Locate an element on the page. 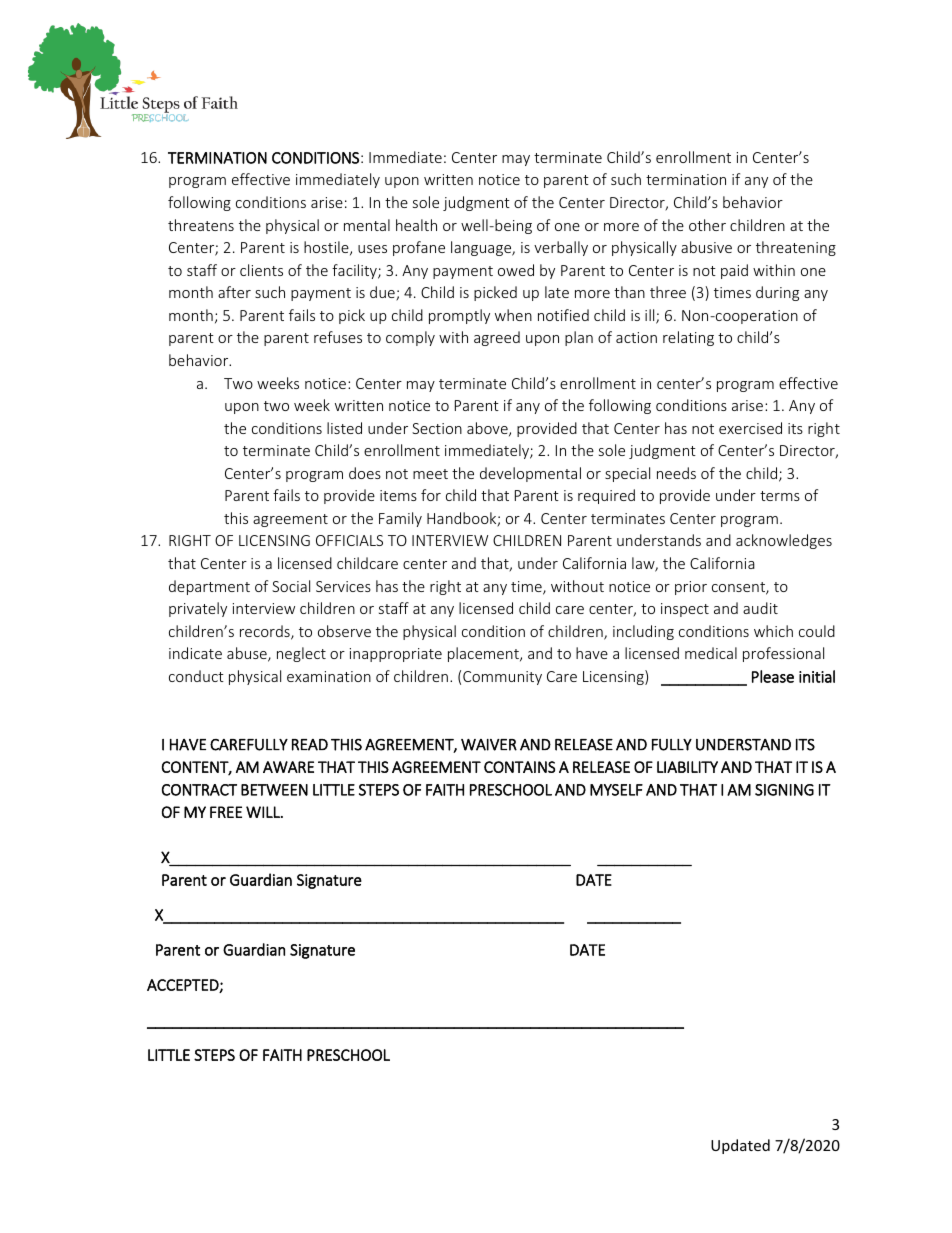 The width and height of the document is (952, 1233). exercised is located at coordinates (750, 428).
